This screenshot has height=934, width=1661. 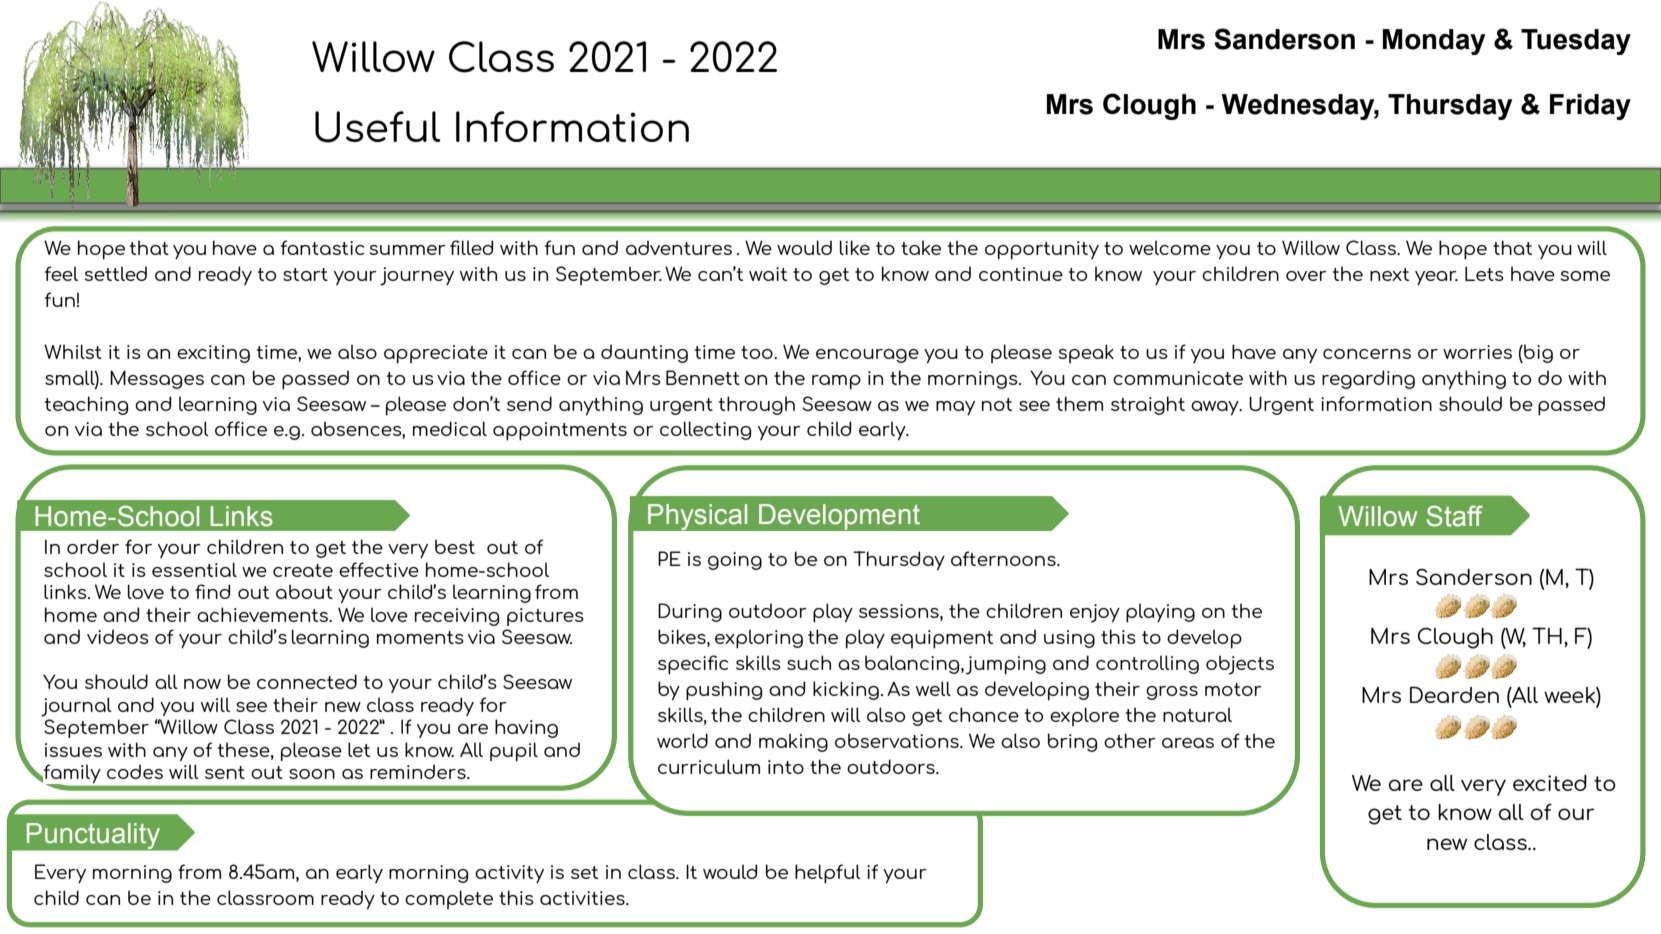 What do you see at coordinates (955, 408) in the screenshot?
I see `may` at bounding box center [955, 408].
